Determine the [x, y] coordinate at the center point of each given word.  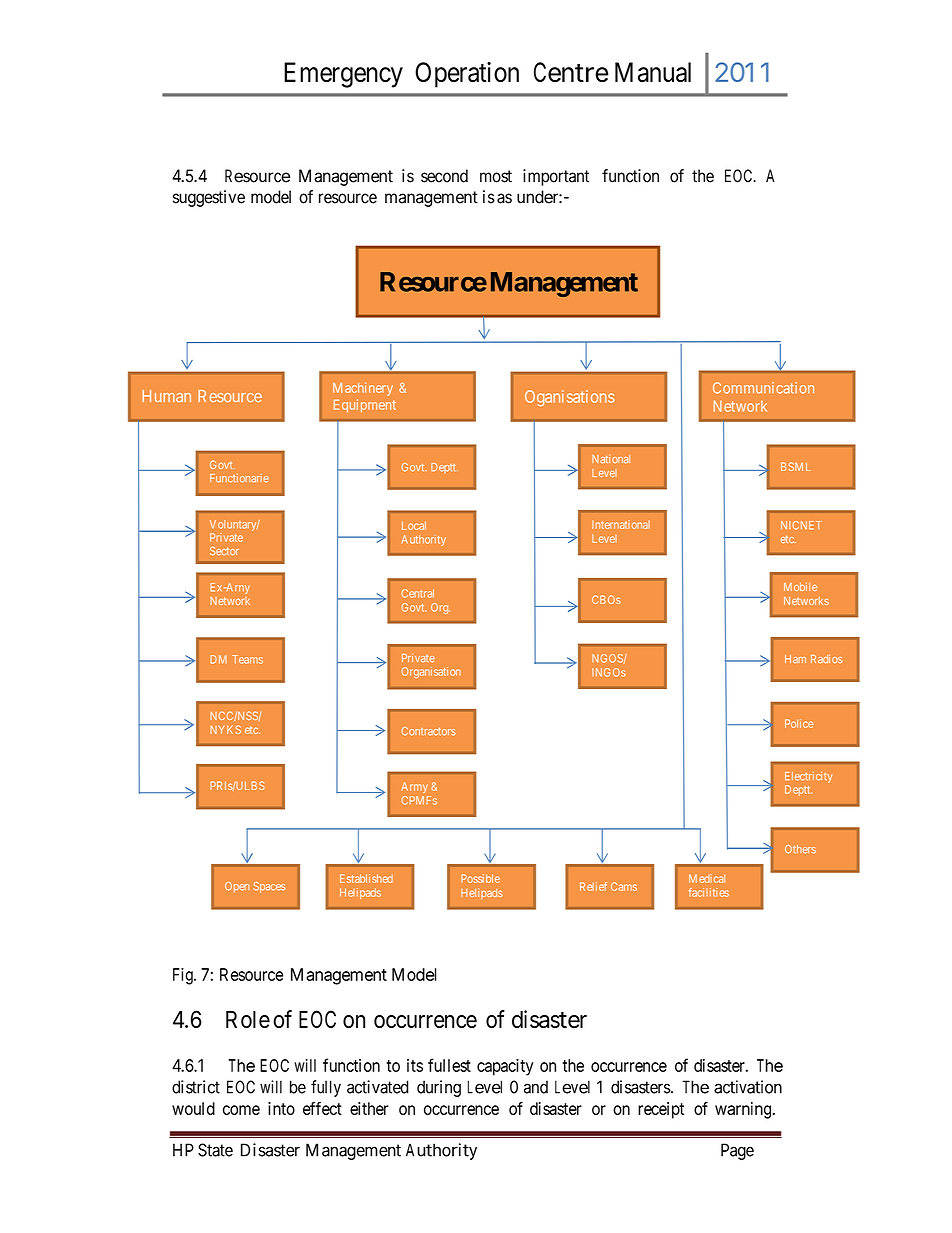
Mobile [800, 586]
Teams [247, 659]
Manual [653, 72]
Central [418, 593]
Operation [467, 75]
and [536, 1087]
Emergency [343, 75]
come [241, 1110]
